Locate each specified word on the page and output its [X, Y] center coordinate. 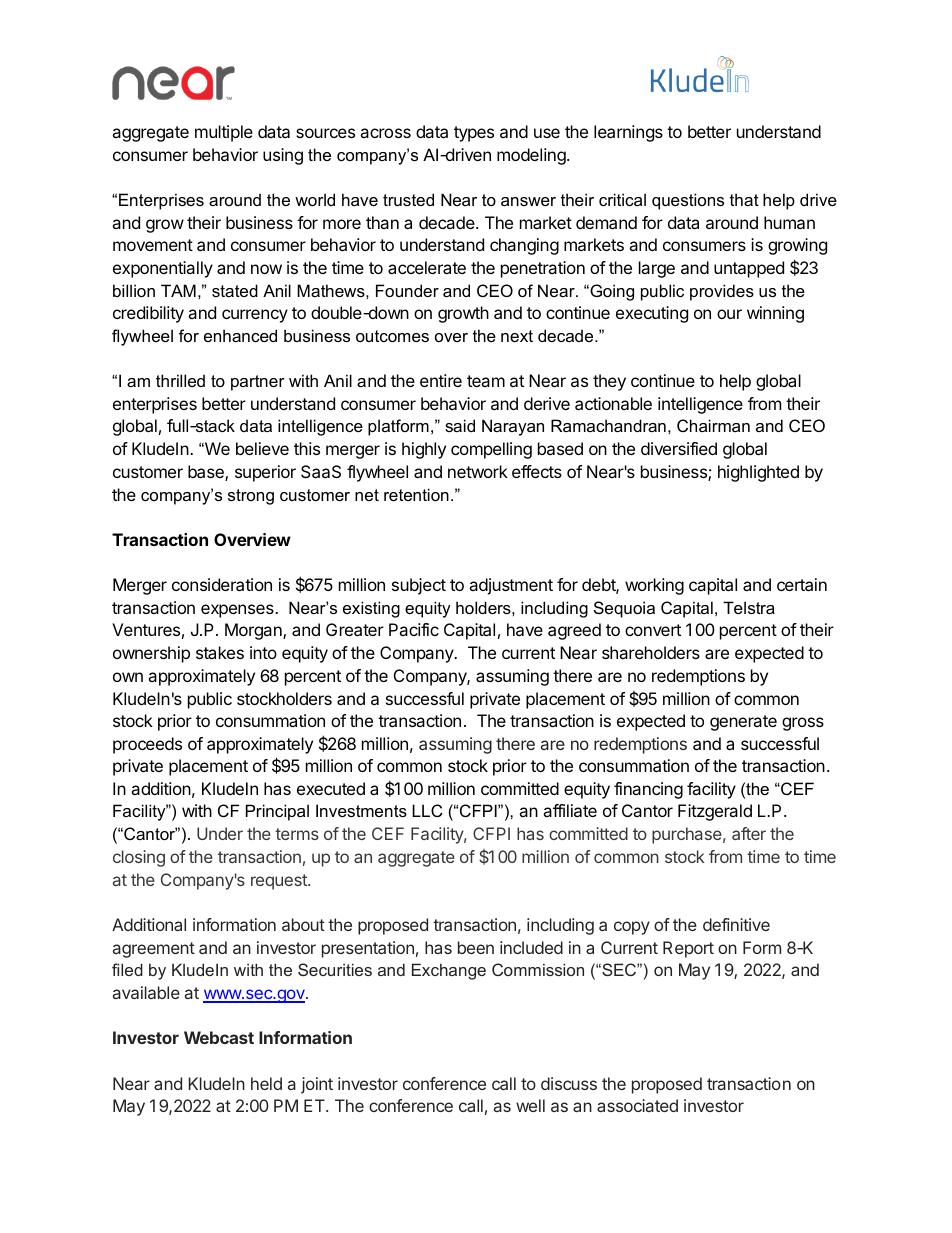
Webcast [219, 1037]
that [744, 199]
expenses [238, 611]
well [530, 1105]
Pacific [414, 629]
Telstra [749, 607]
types [474, 134]
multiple [224, 133]
